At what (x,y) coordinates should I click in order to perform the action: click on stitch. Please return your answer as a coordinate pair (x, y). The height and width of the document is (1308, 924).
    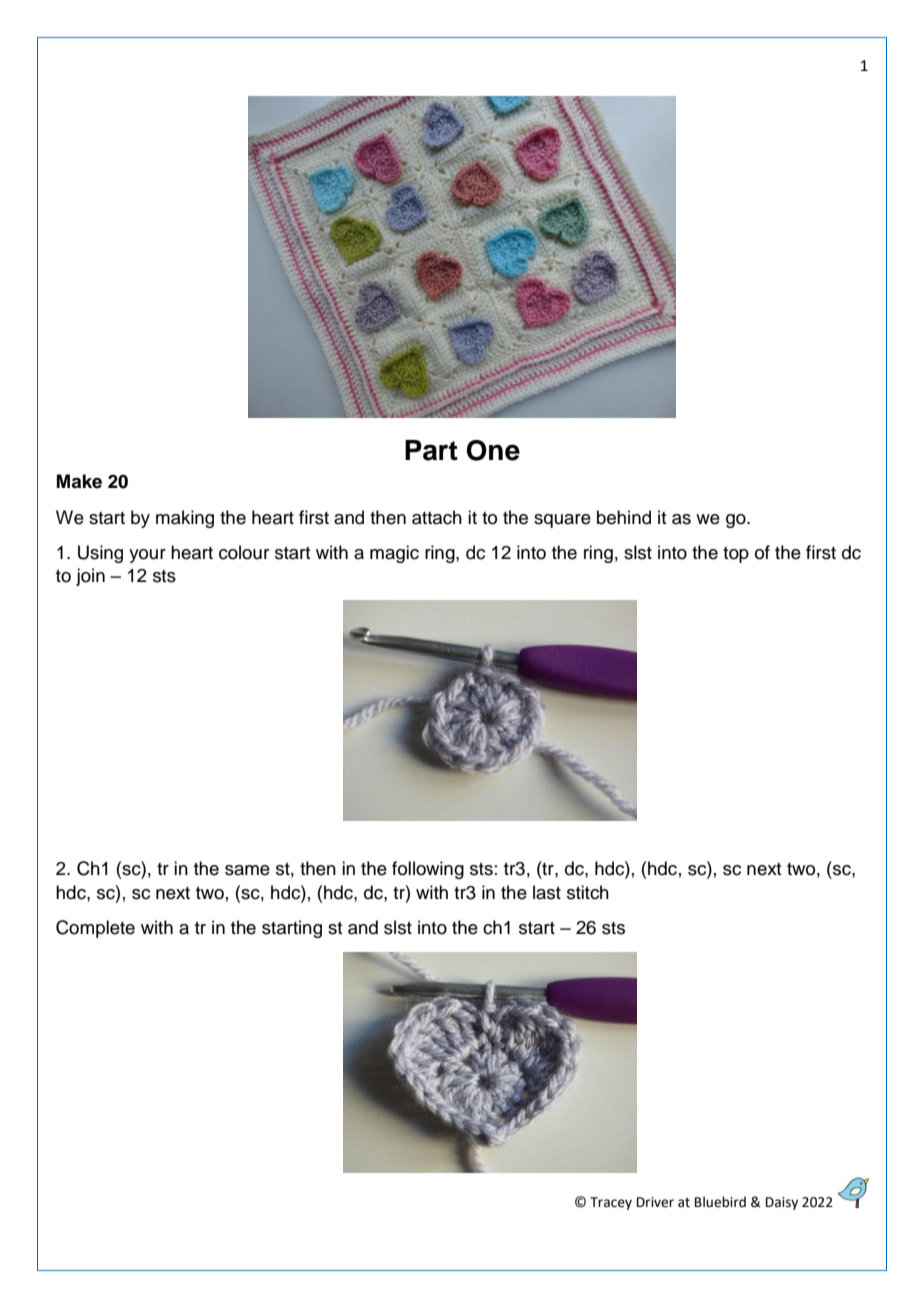
    Looking at the image, I should click on (588, 892).
